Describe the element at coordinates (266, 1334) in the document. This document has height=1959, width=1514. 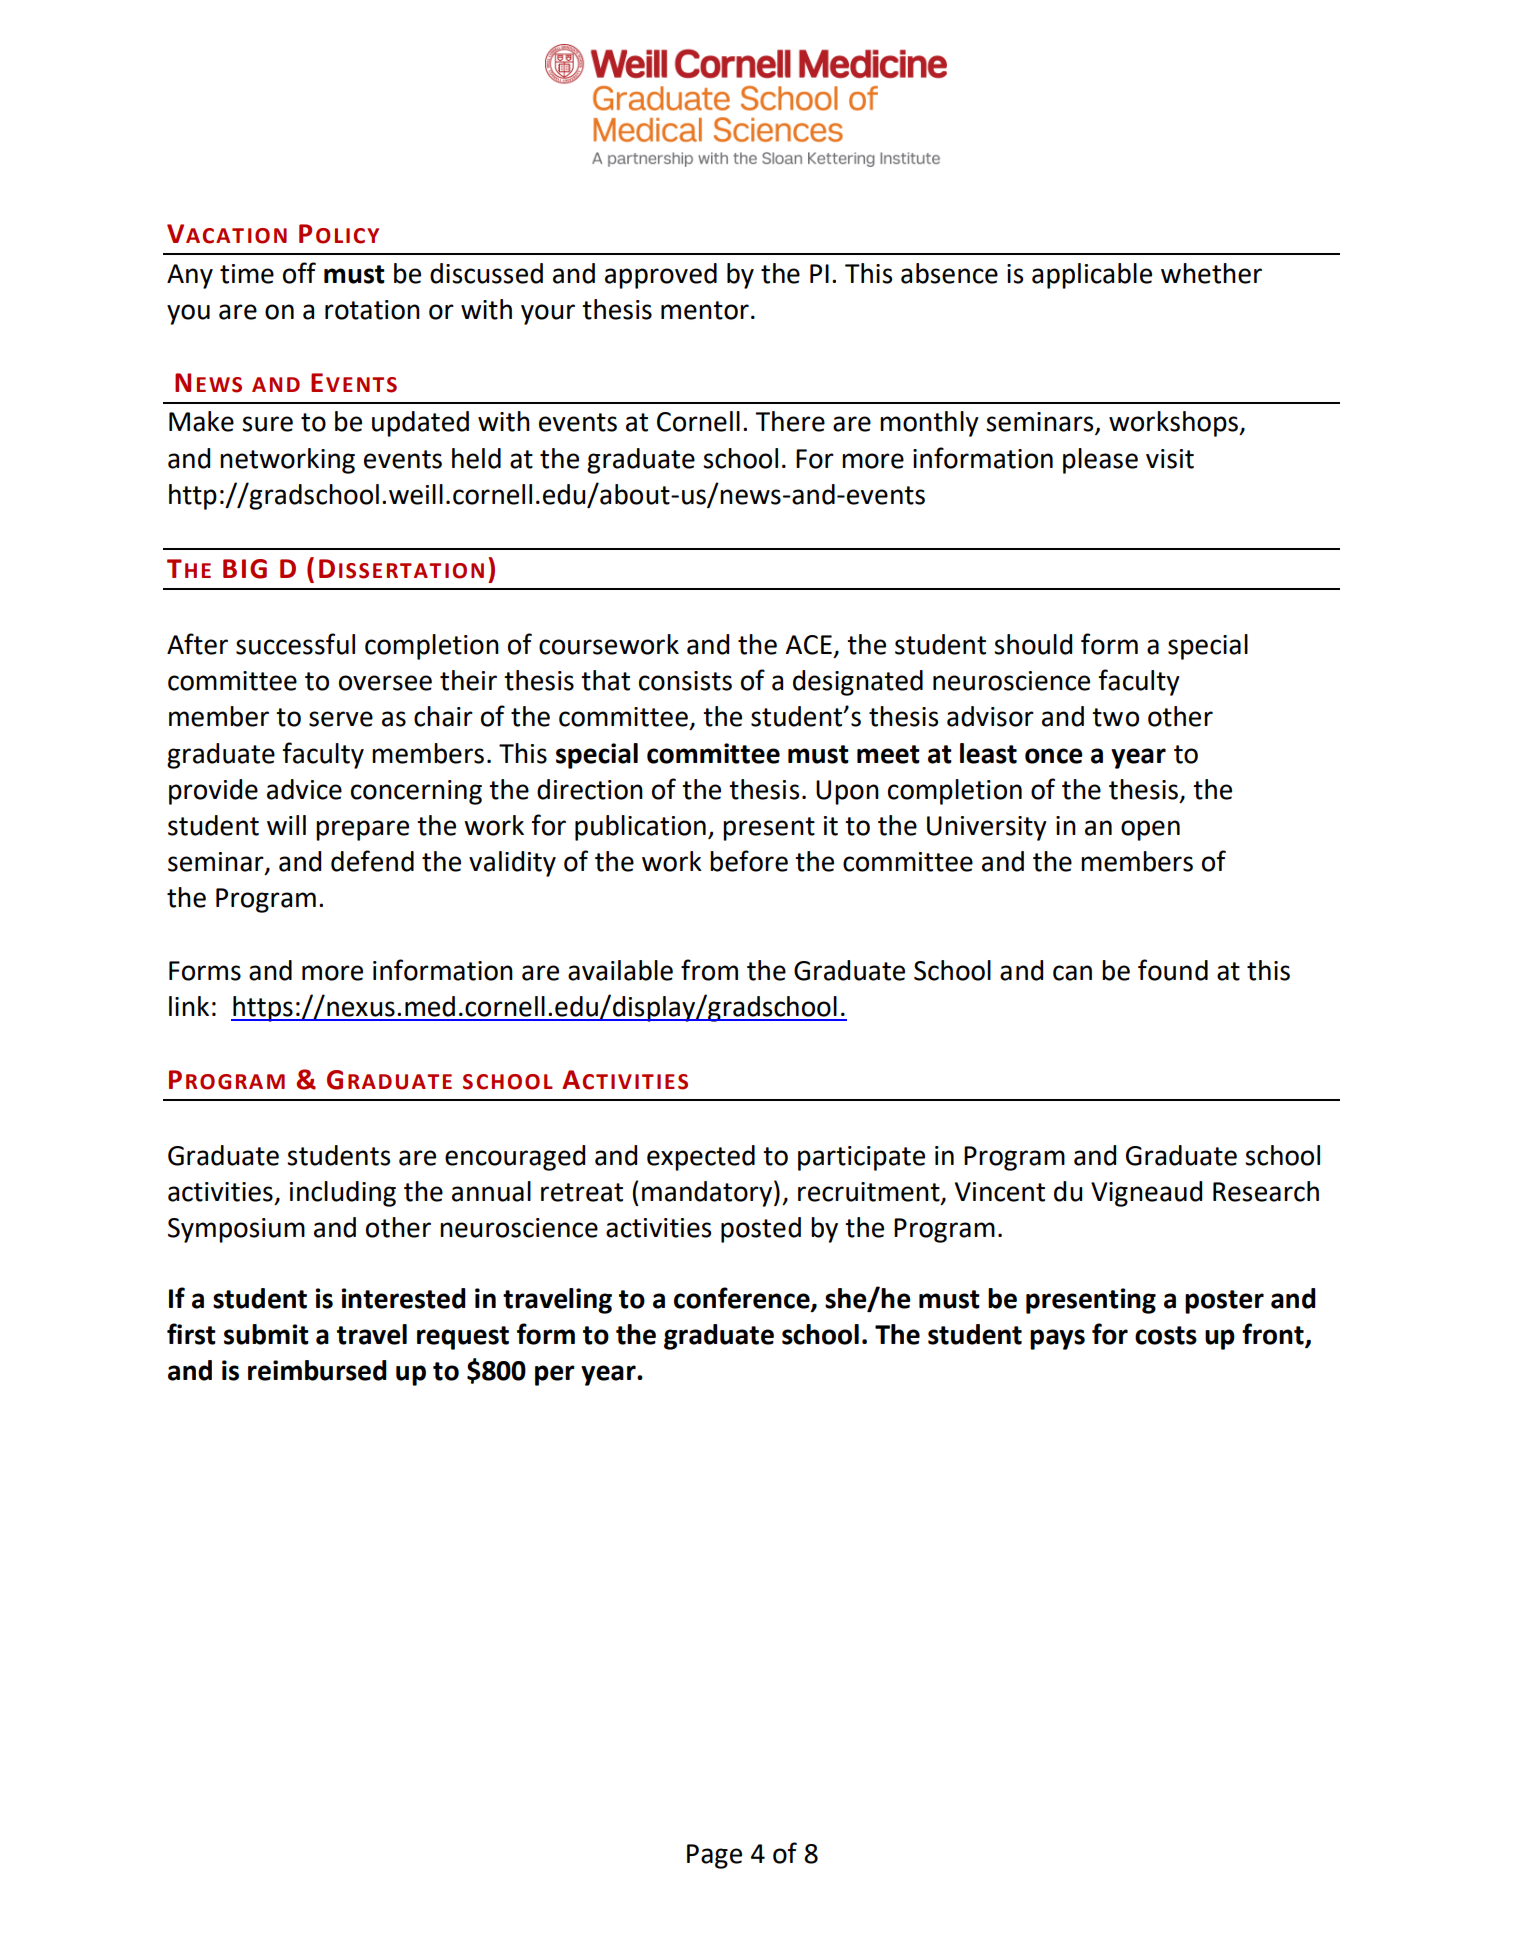
I see `submit` at that location.
